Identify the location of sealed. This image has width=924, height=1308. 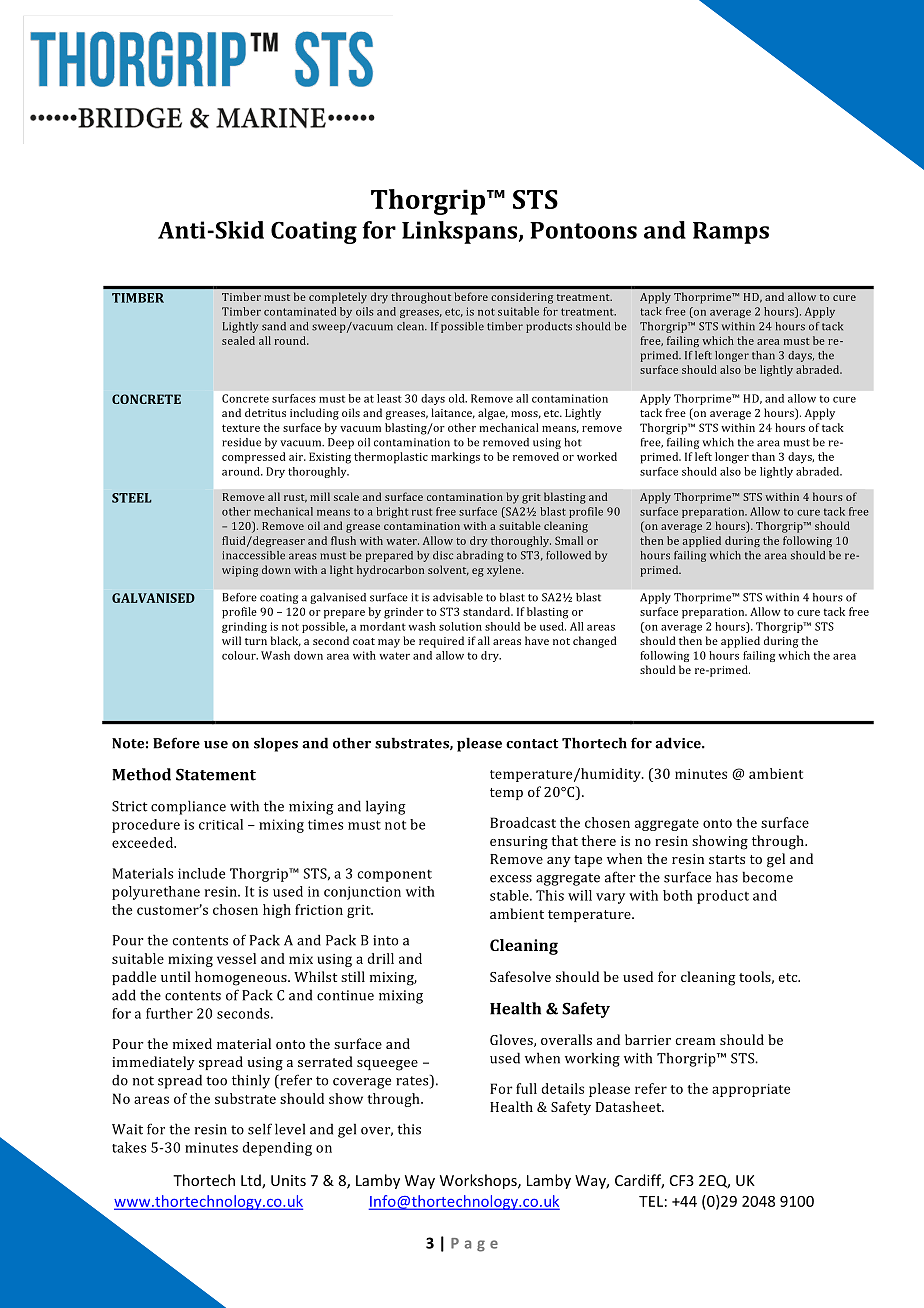
(238, 340).
